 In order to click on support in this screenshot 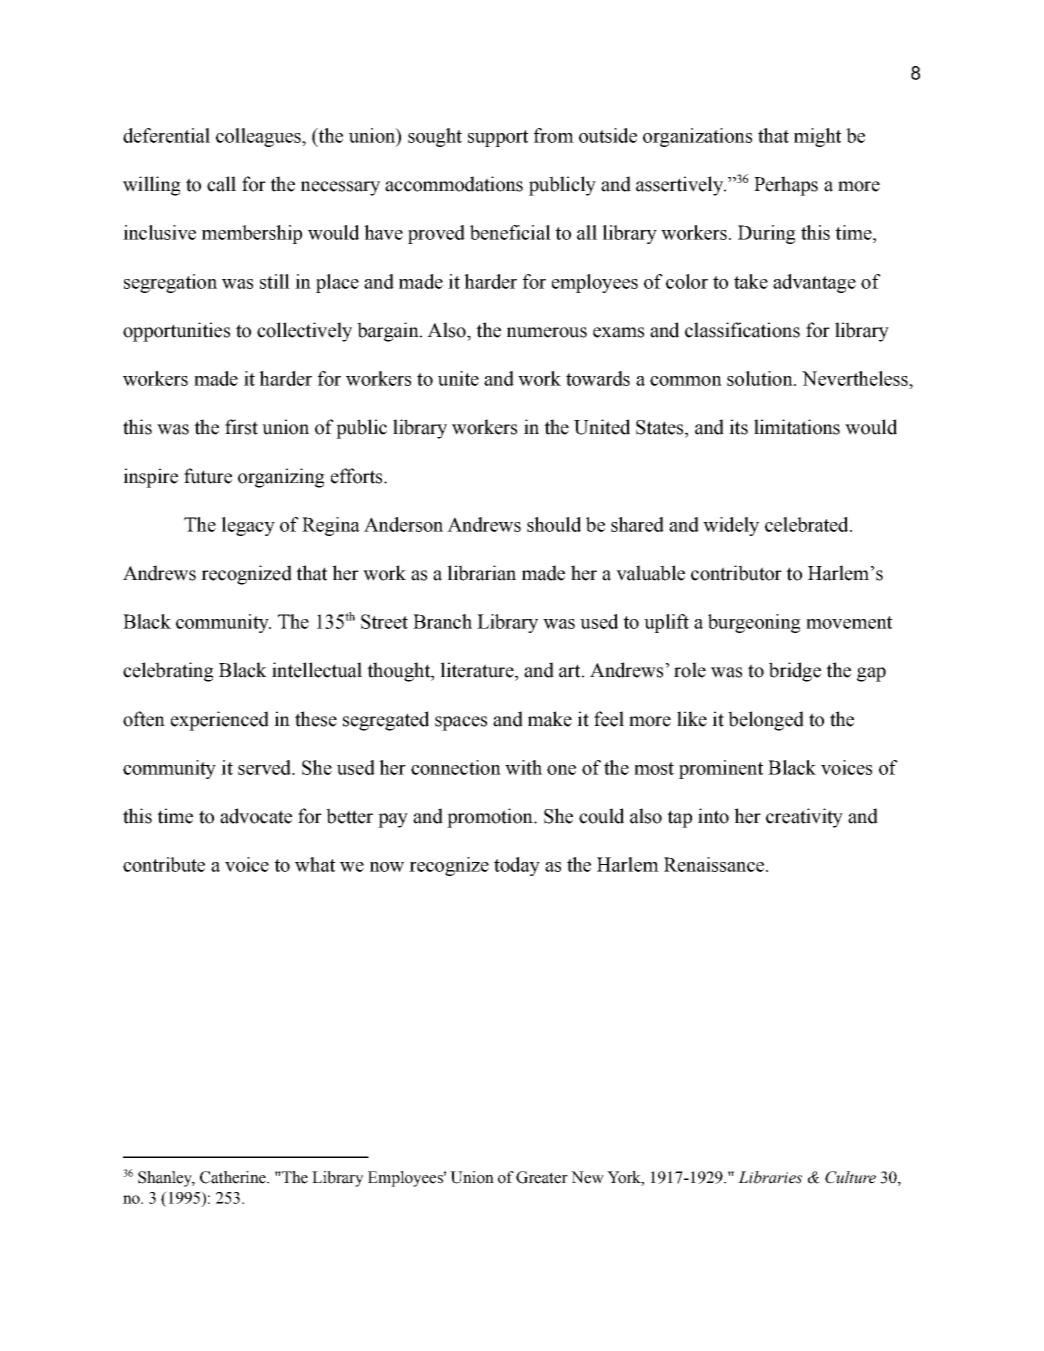, I will do `click(498, 138)`.
